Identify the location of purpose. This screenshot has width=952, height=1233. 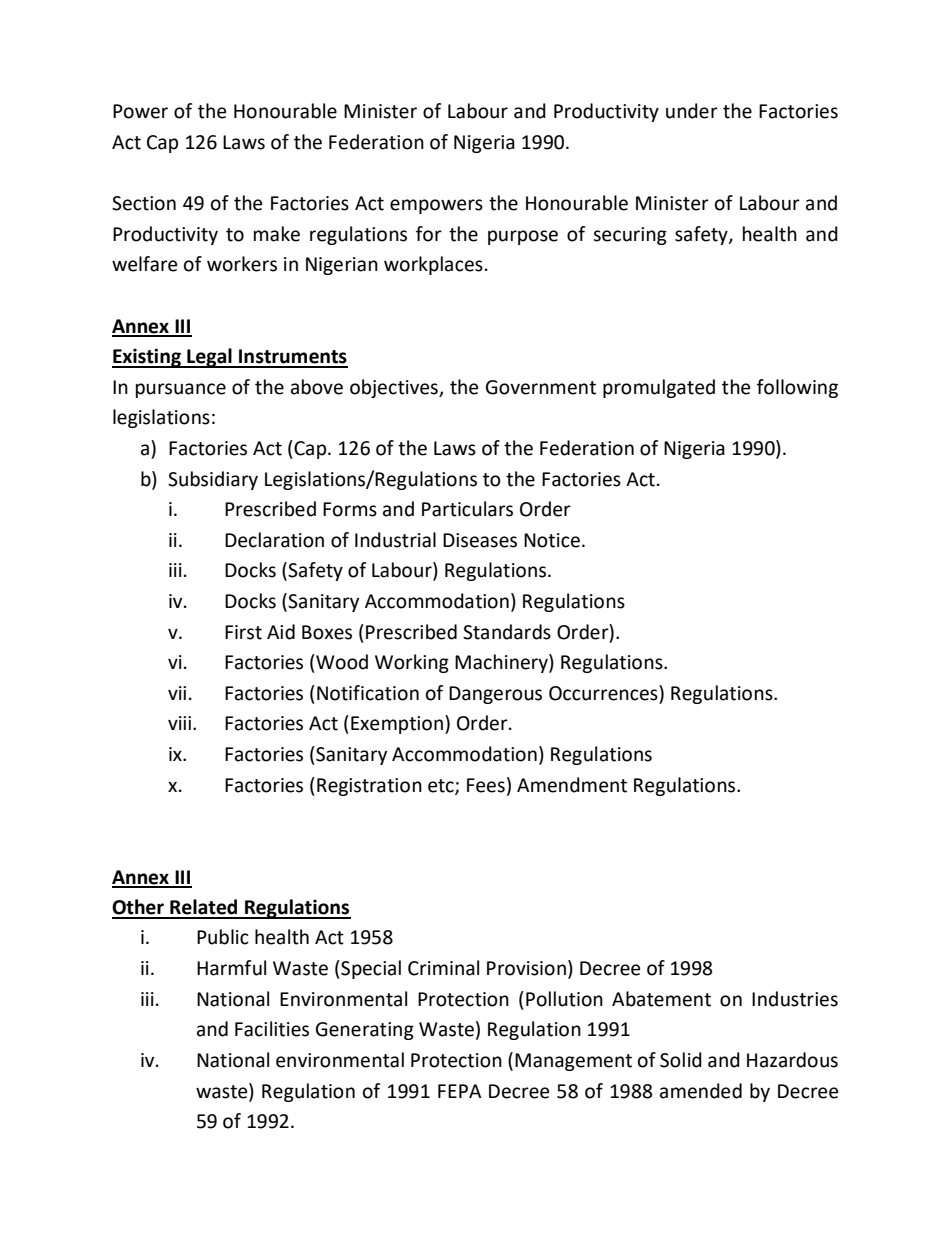
(523, 237).
